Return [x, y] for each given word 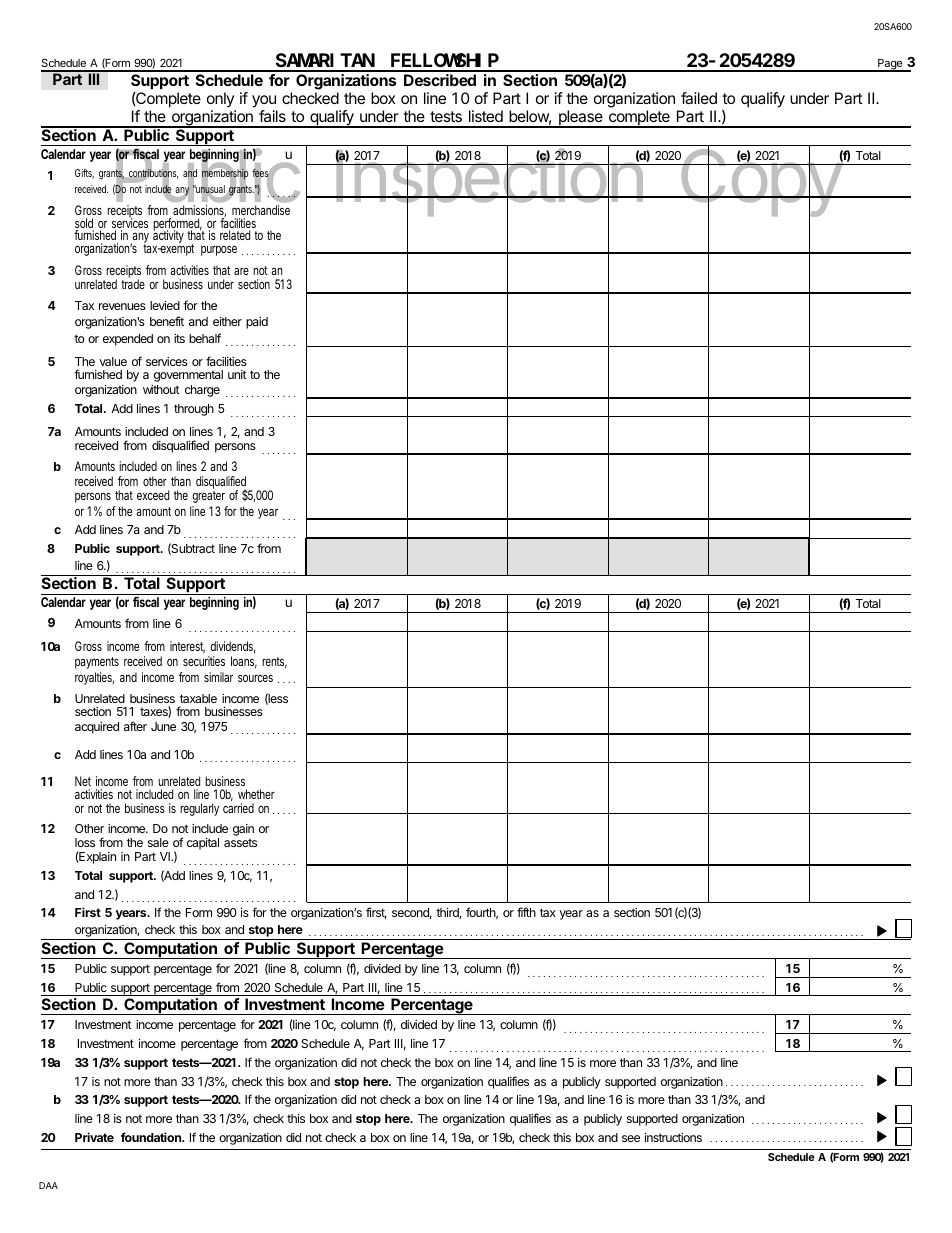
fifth [526, 912]
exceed [153, 495]
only [221, 101]
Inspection [489, 184]
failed [699, 98]
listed [486, 116]
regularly [199, 809]
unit [237, 374]
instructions [673, 1137]
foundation [152, 1137]
